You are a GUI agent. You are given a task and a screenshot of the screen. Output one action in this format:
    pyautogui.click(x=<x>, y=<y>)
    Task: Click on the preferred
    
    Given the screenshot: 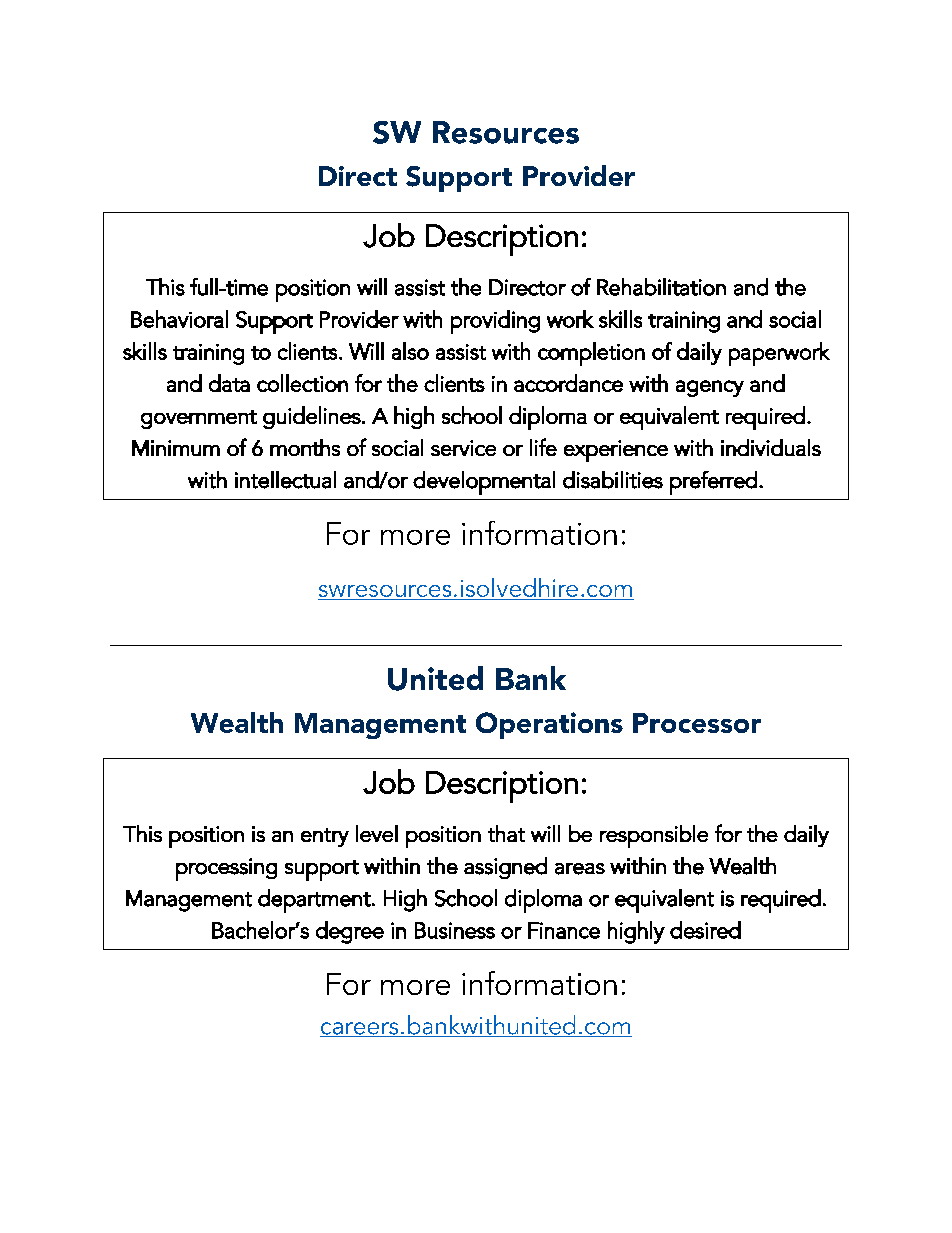 What is the action you would take?
    pyautogui.click(x=713, y=483)
